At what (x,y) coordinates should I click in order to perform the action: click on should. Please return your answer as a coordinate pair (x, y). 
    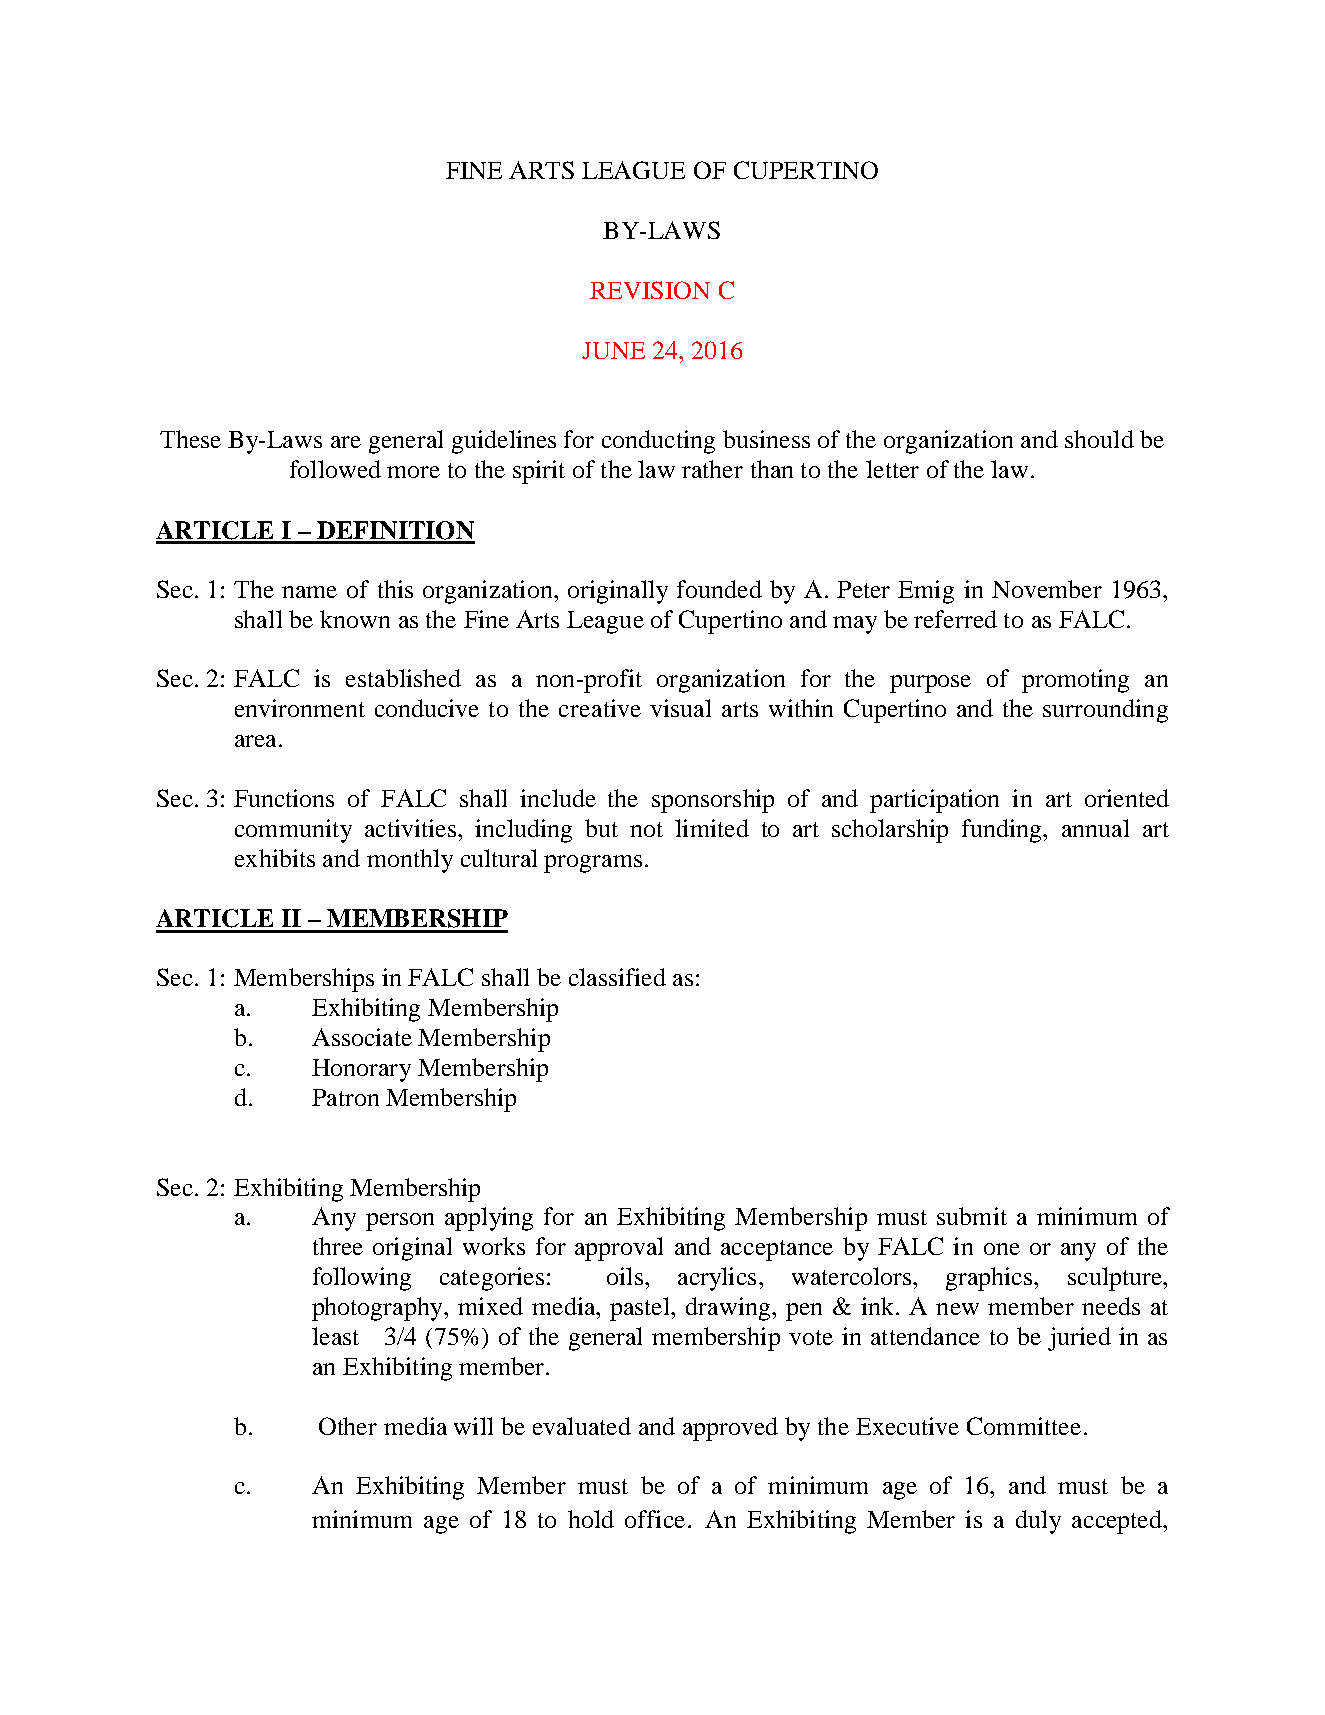
    Looking at the image, I should click on (1099, 439).
